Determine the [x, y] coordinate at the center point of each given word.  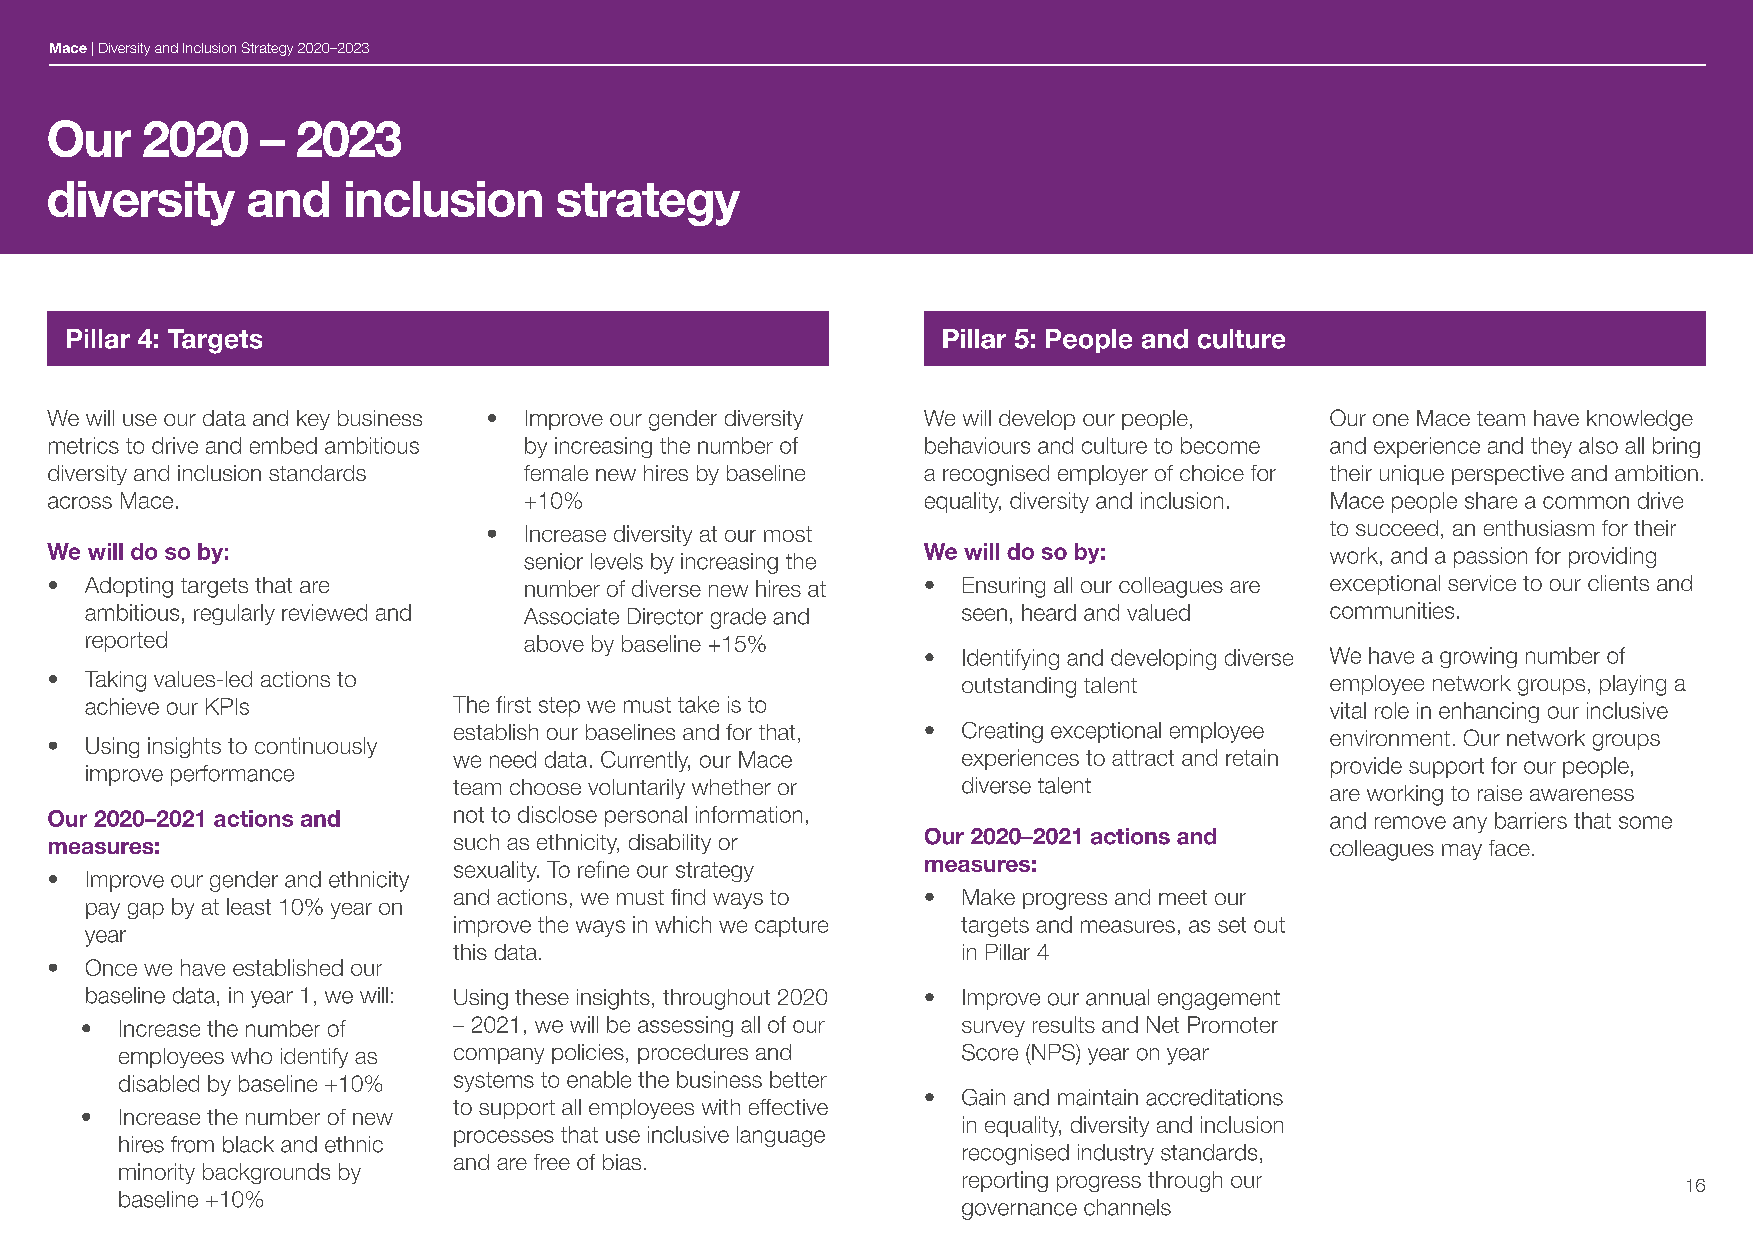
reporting [1005, 1181]
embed [283, 445]
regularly [234, 614]
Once [111, 967]
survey [993, 1029]
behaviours [977, 445]
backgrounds [266, 1173]
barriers [1531, 820]
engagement [1219, 1000]
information [749, 814]
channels [1127, 1207]
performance [232, 775]
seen [984, 614]
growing [1478, 657]
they [1551, 447]
